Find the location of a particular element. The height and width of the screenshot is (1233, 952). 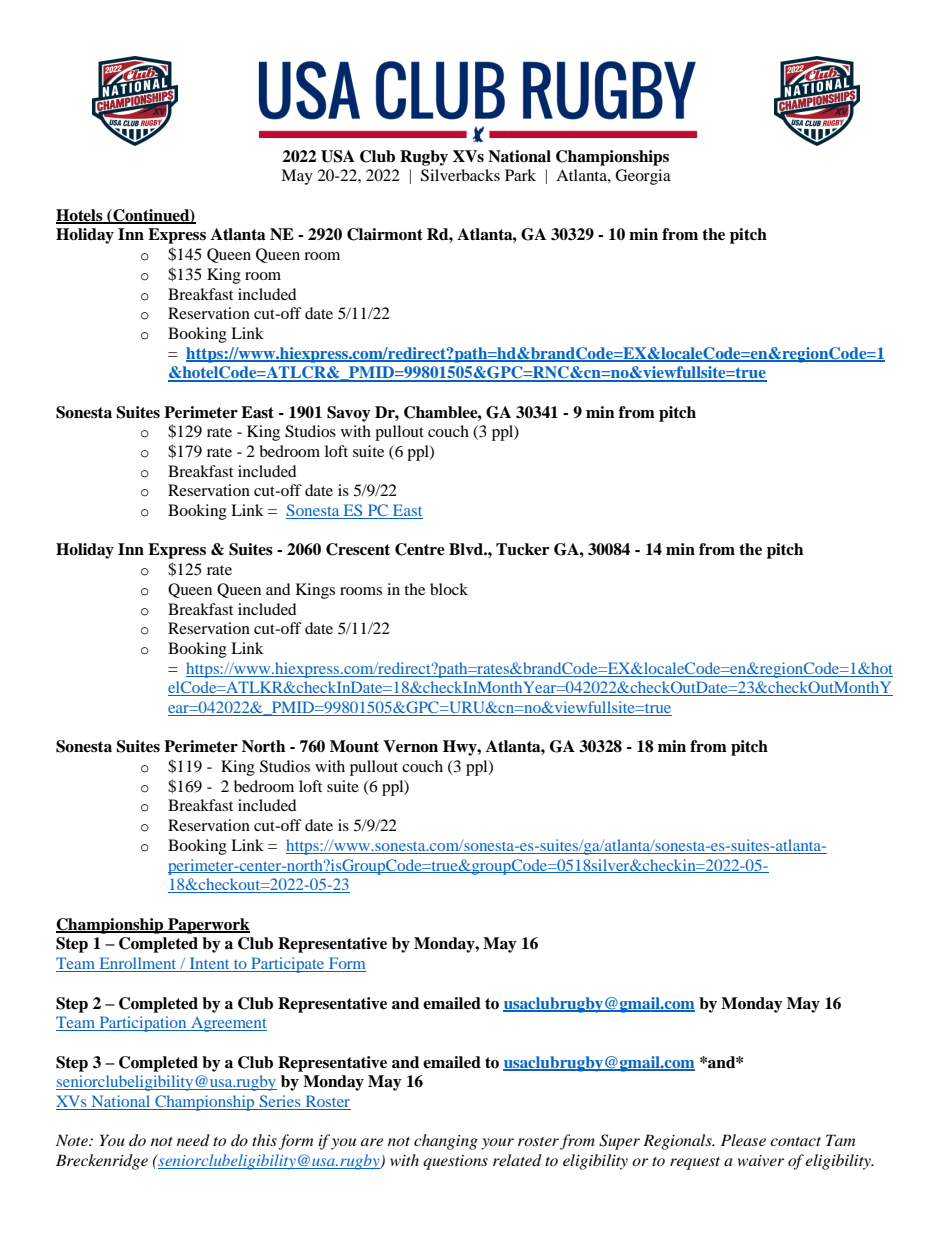

block is located at coordinates (449, 589).
